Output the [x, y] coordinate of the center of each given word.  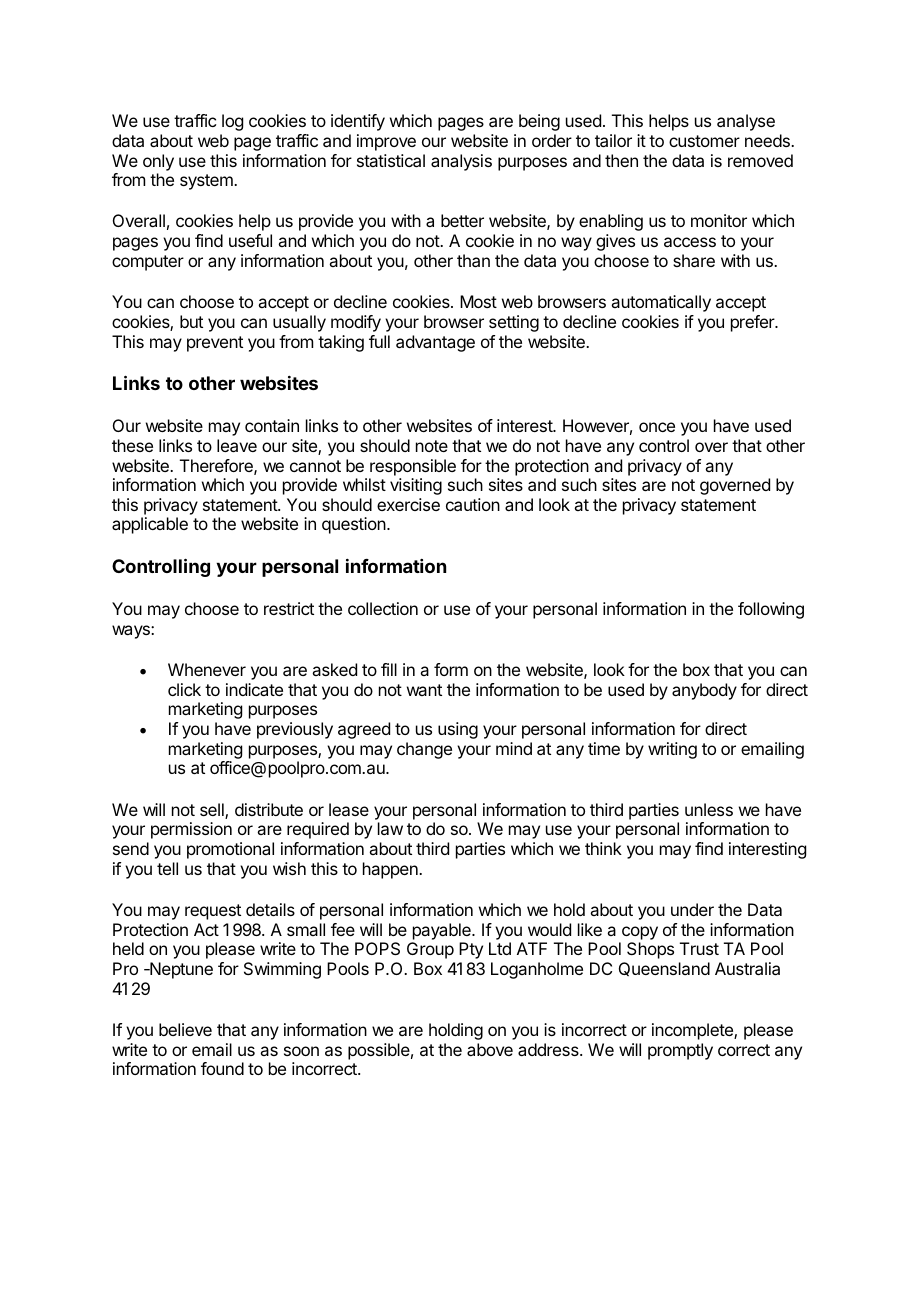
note [432, 446]
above [490, 1049]
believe [185, 1029]
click [184, 689]
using [458, 730]
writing [672, 750]
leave [237, 445]
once [657, 427]
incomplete [693, 1031]
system [207, 182]
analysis [461, 162]
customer [704, 141]
